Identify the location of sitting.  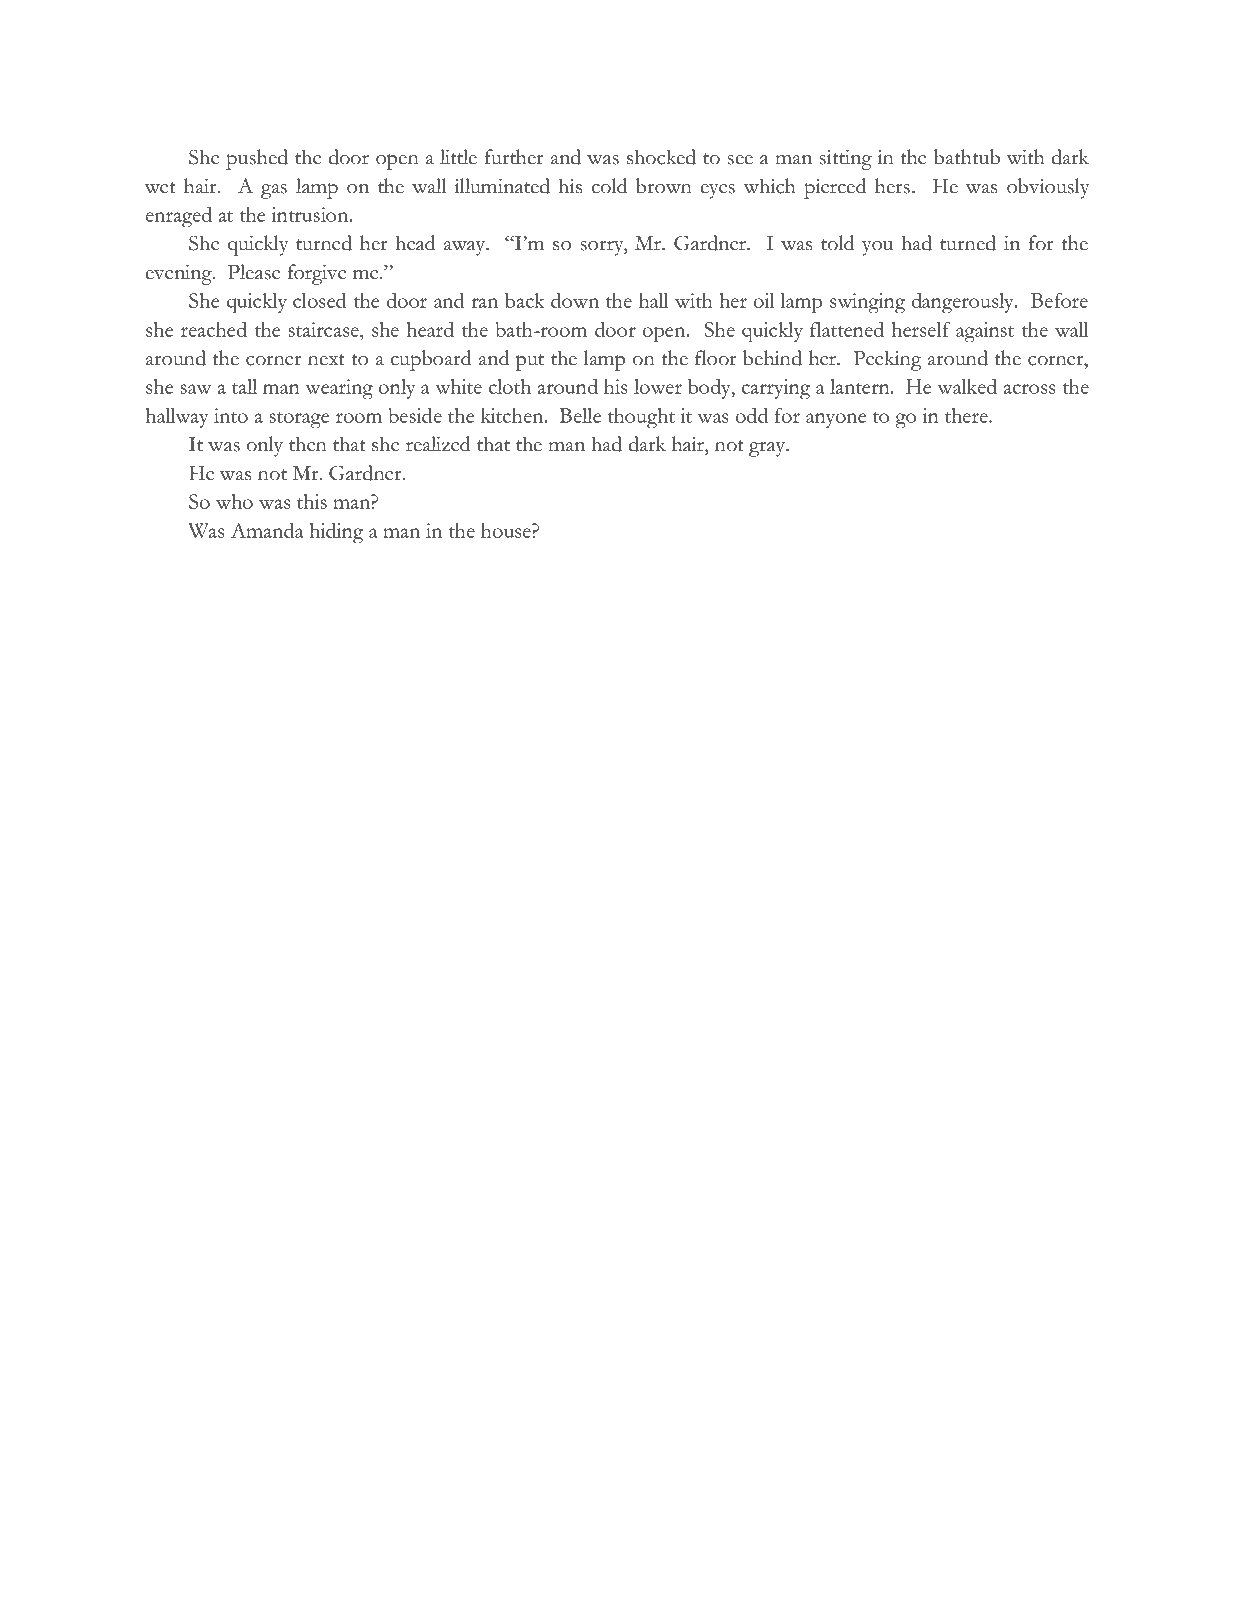
(845, 160).
